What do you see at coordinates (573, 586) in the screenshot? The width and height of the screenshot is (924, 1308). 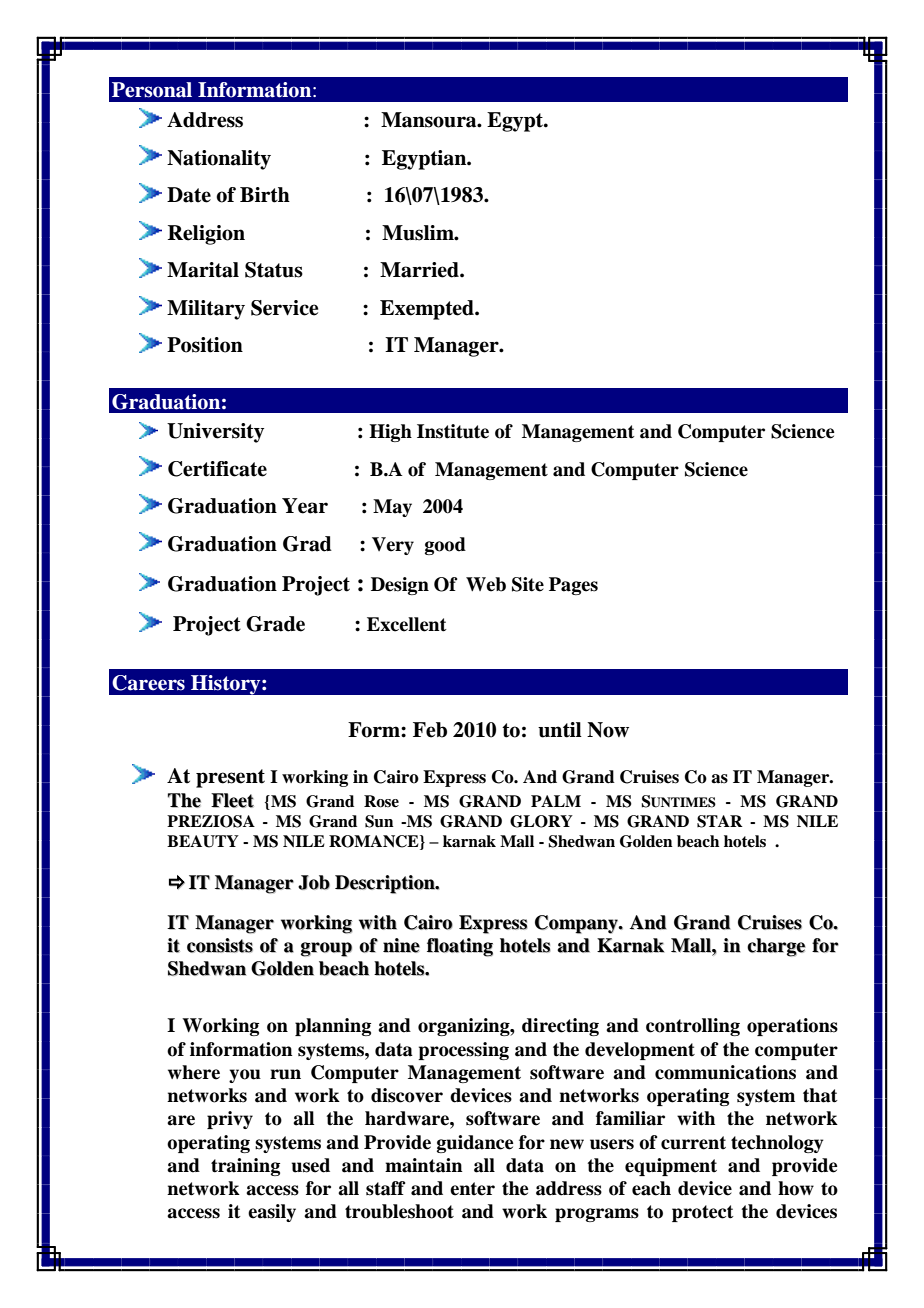 I see `Pages` at bounding box center [573, 586].
